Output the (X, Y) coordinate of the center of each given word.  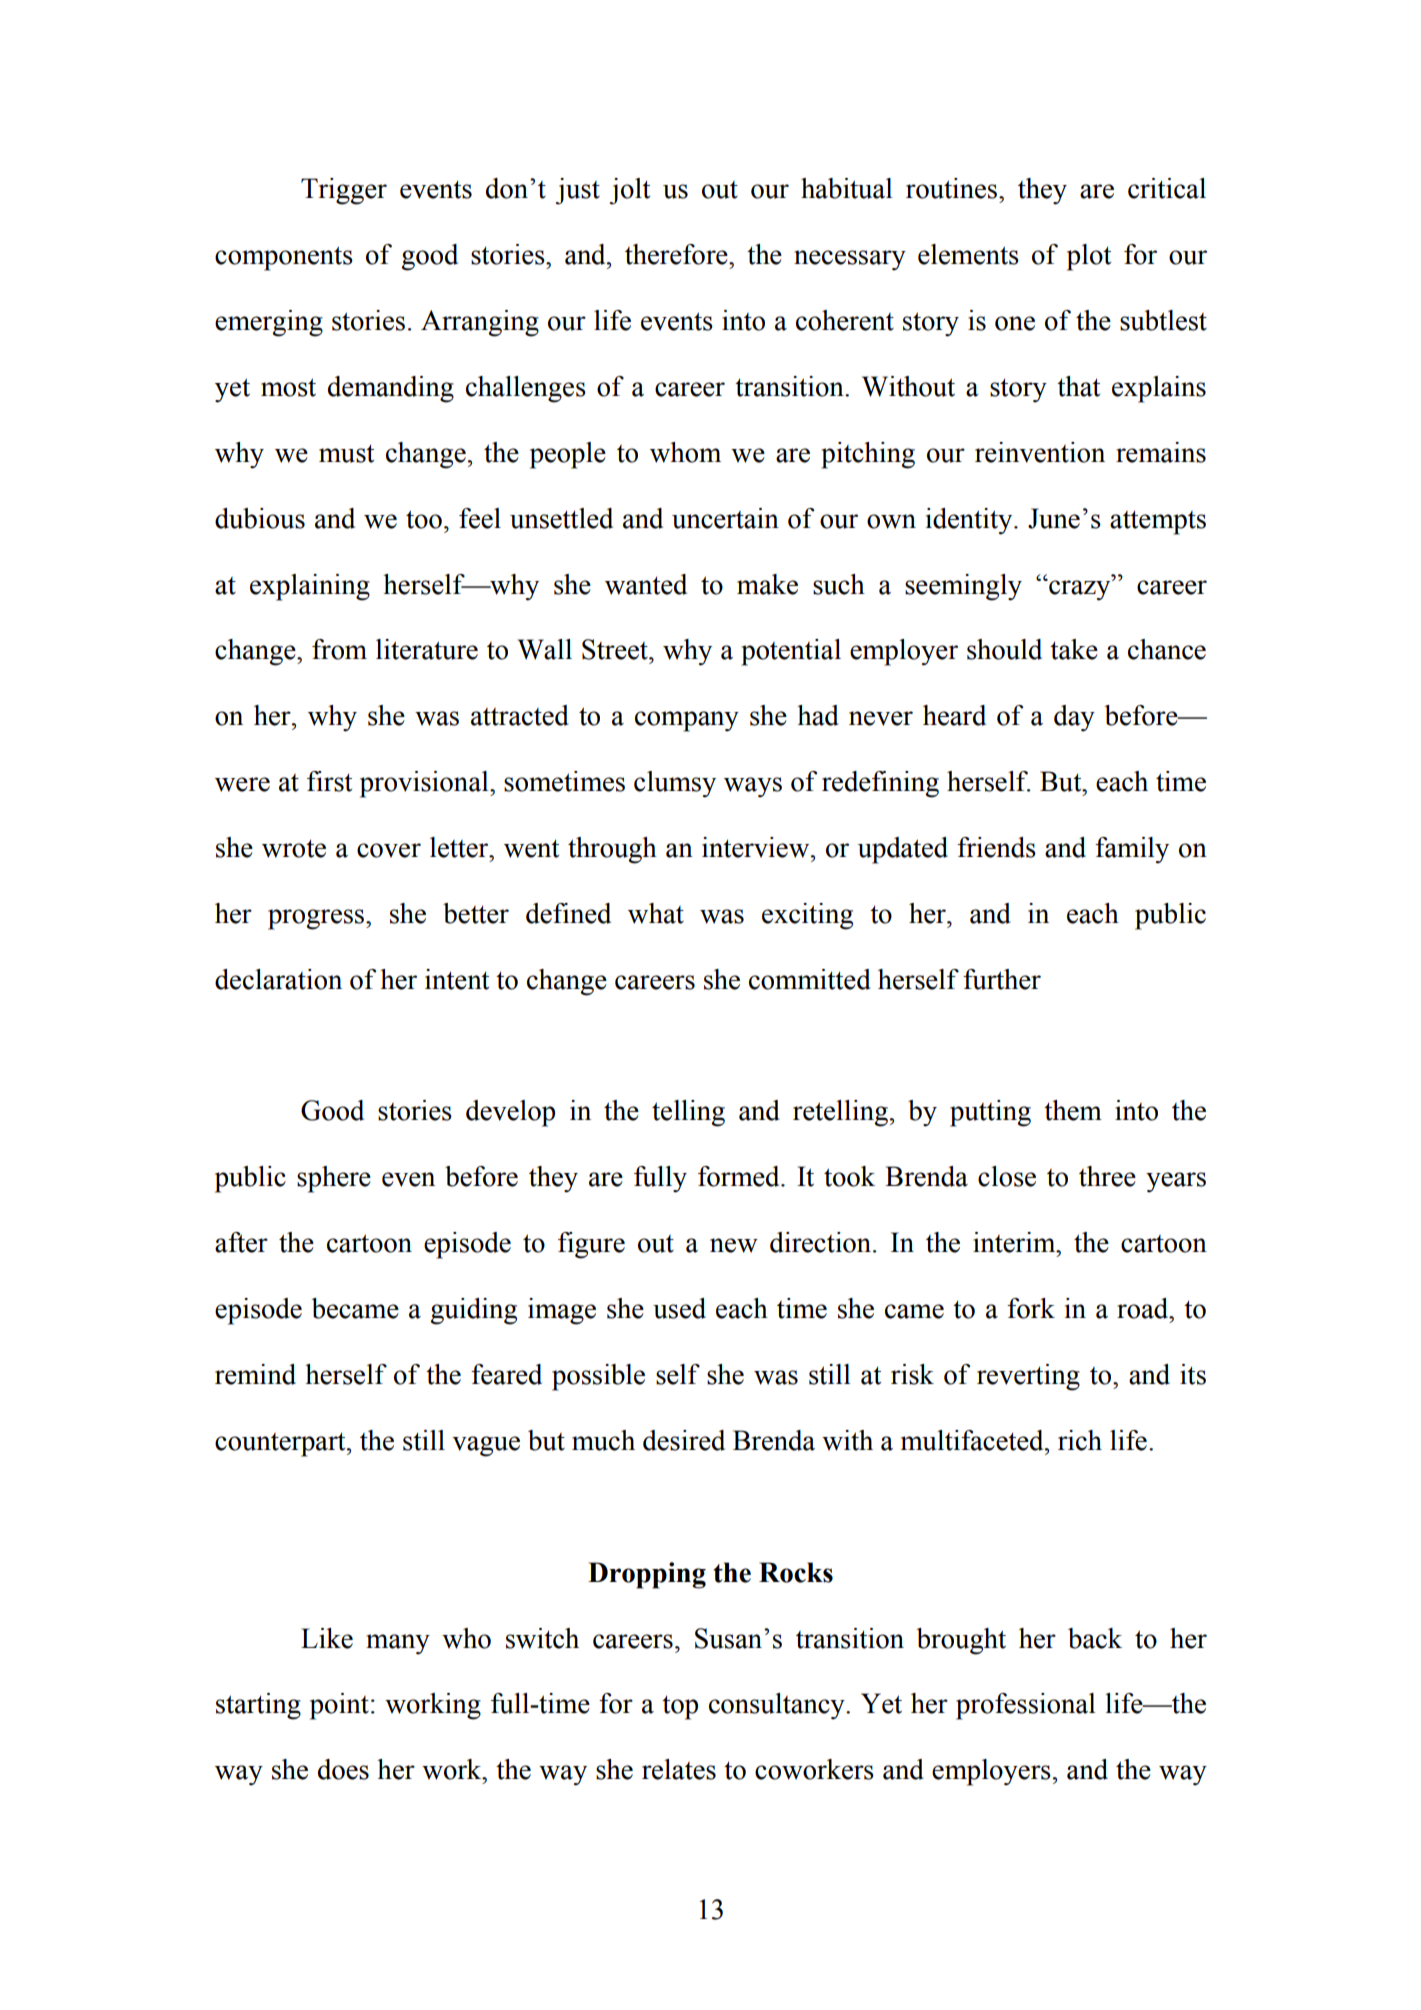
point (339, 1706)
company (687, 721)
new (734, 1245)
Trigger (344, 191)
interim (1015, 1242)
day (1074, 718)
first (329, 781)
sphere (334, 1179)
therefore (677, 254)
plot (1089, 257)
